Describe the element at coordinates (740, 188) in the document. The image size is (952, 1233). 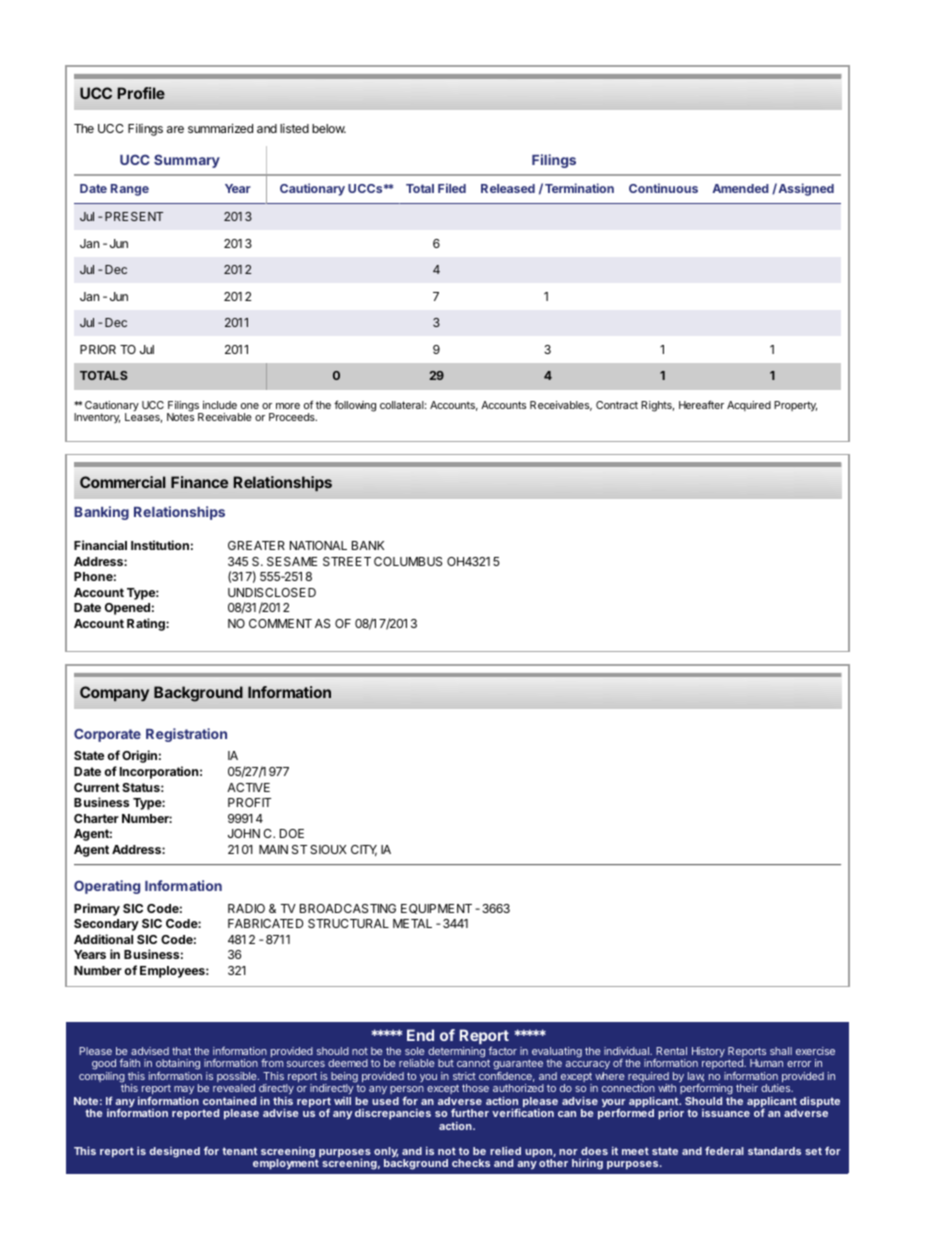
I see `Amended` at that location.
